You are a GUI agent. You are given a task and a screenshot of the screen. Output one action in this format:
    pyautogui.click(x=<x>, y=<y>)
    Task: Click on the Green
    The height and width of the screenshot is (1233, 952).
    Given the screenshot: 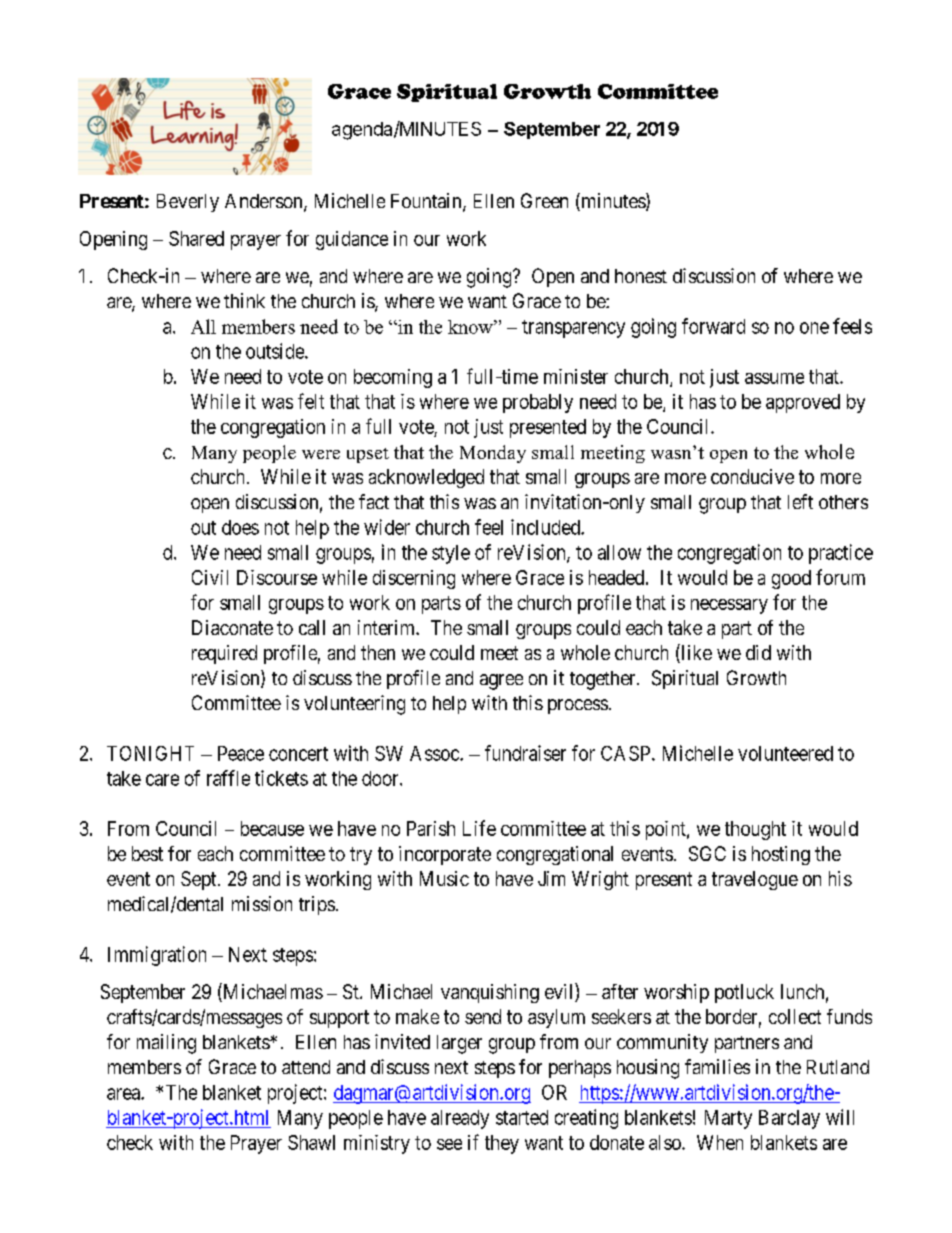 What is the action you would take?
    pyautogui.click(x=544, y=200)
